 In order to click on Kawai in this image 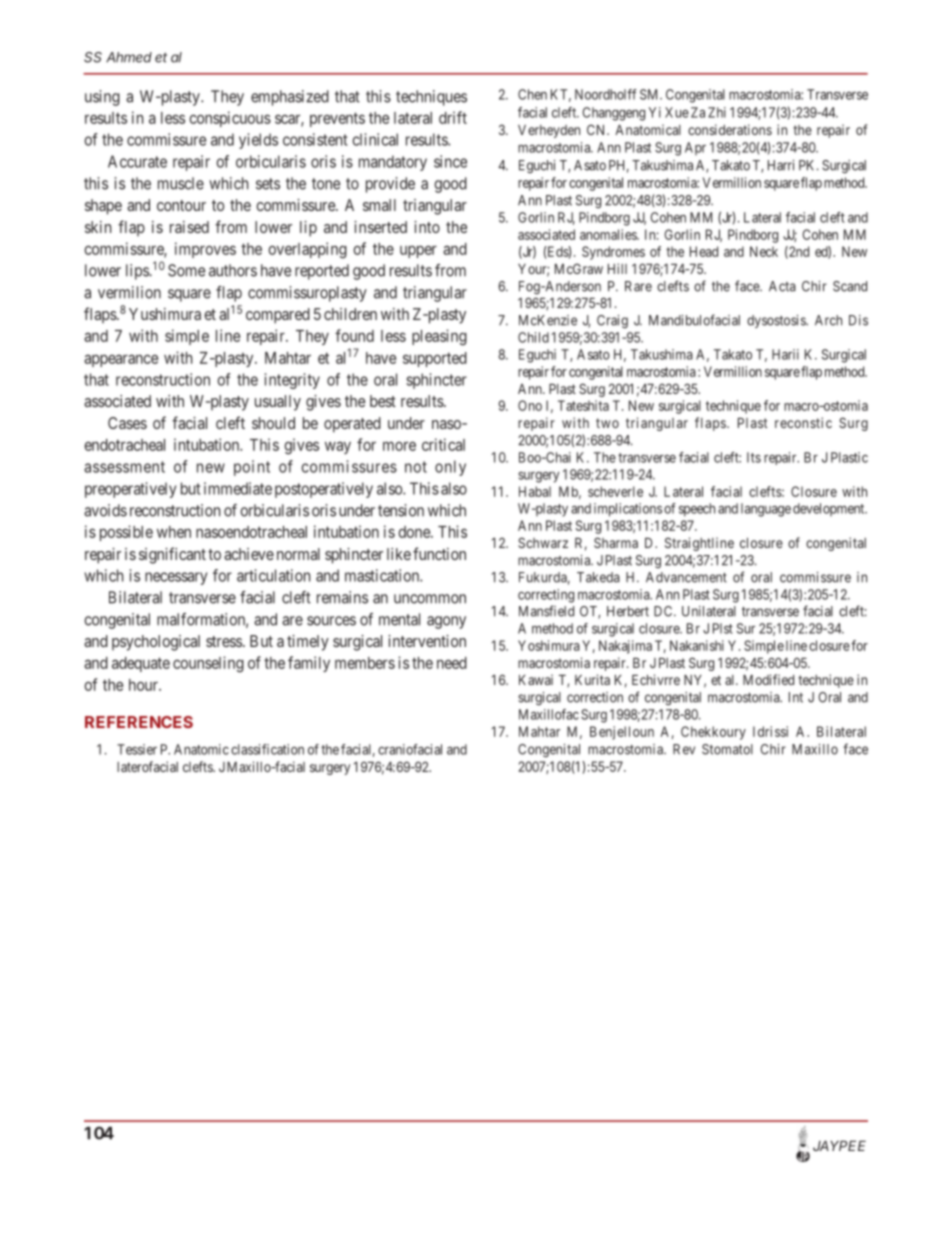, I will do `click(536, 679)`.
